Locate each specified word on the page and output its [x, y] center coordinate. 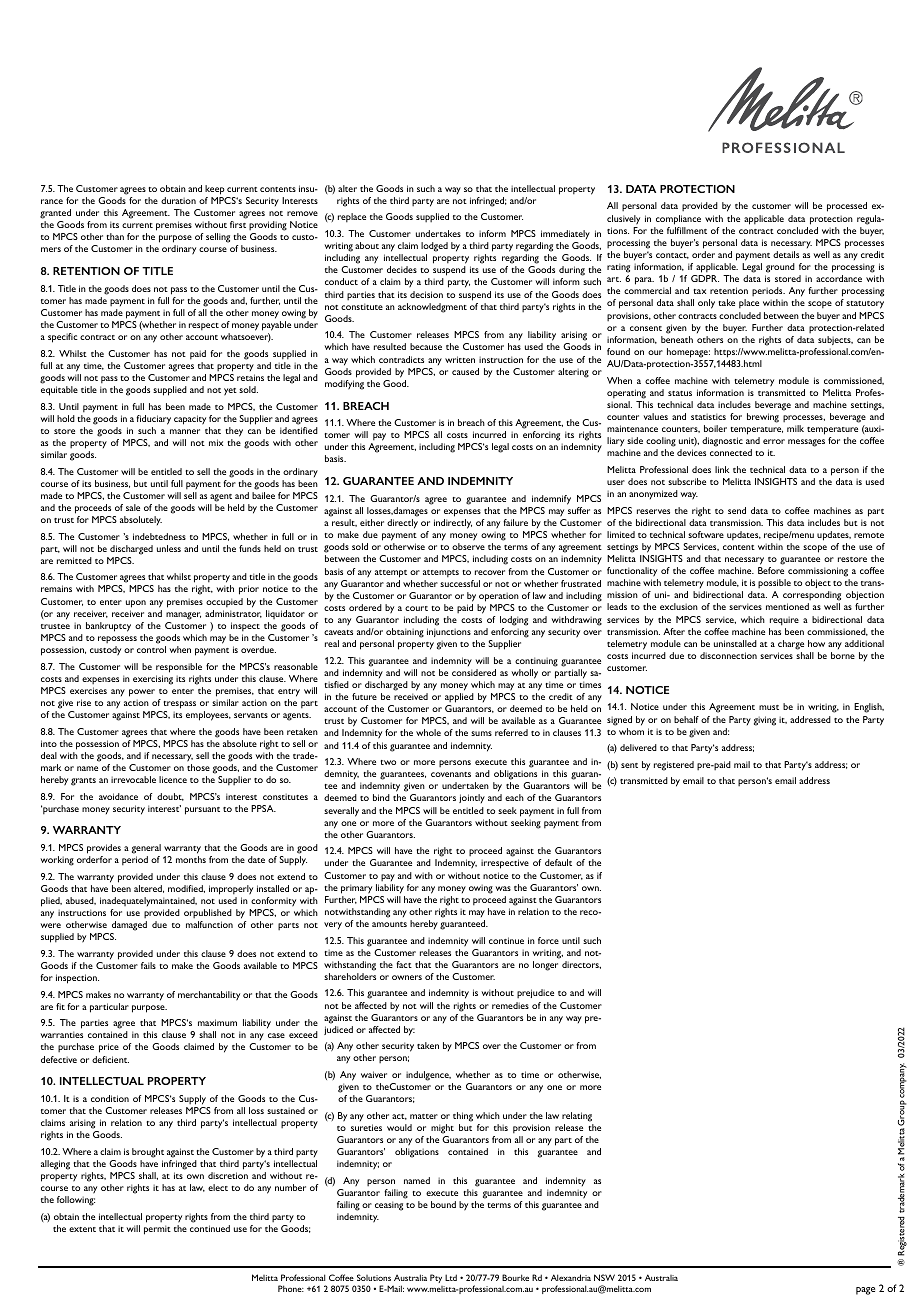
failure [515, 522]
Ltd [451, 1277]
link [722, 469]
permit [157, 1230]
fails [148, 965]
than [115, 236]
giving [765, 721]
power [142, 693]
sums [481, 733]
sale [133, 507]
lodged [434, 247]
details [786, 254]
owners [407, 977]
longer [545, 966]
